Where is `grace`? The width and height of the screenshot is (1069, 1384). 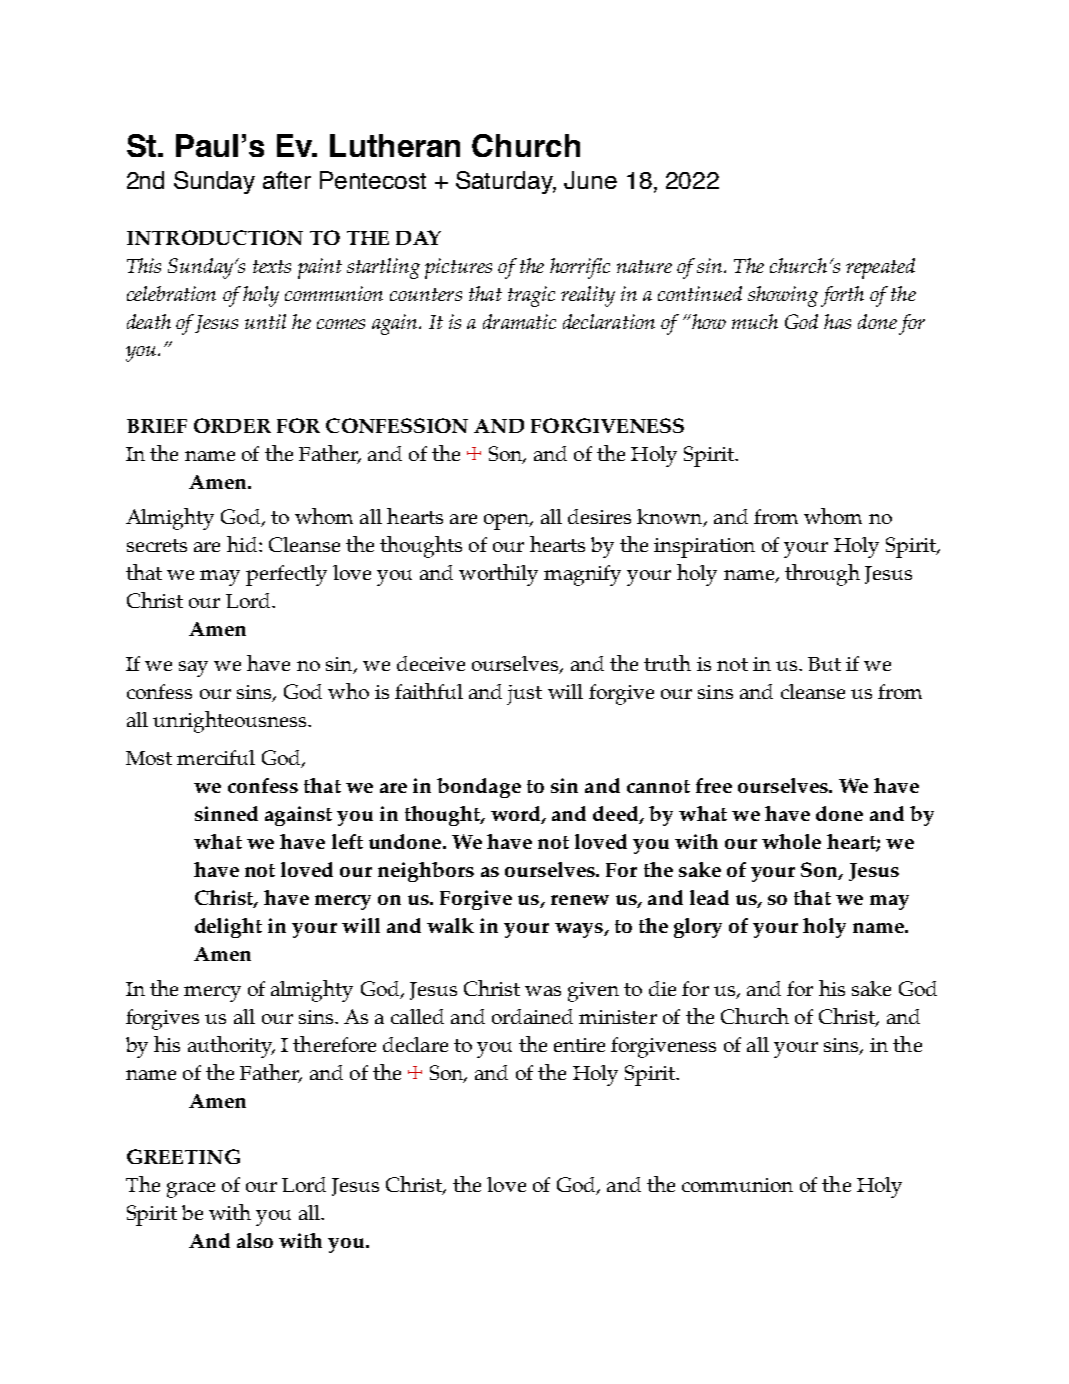 grace is located at coordinates (191, 1190).
